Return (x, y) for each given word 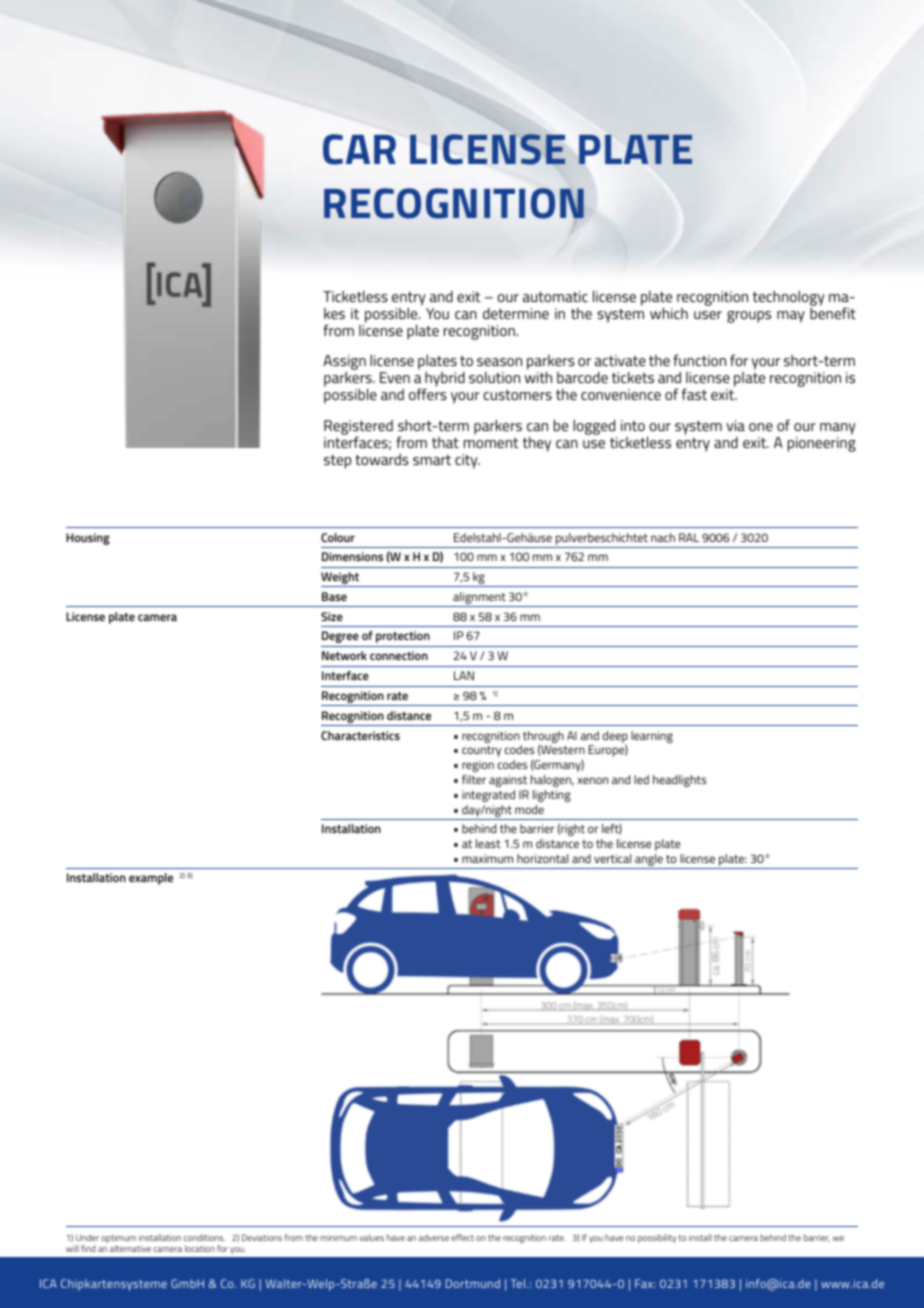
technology (789, 298)
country (481, 751)
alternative (130, 1248)
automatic (555, 296)
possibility (657, 1238)
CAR (359, 149)
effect (462, 1237)
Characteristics (360, 735)
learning (652, 737)
